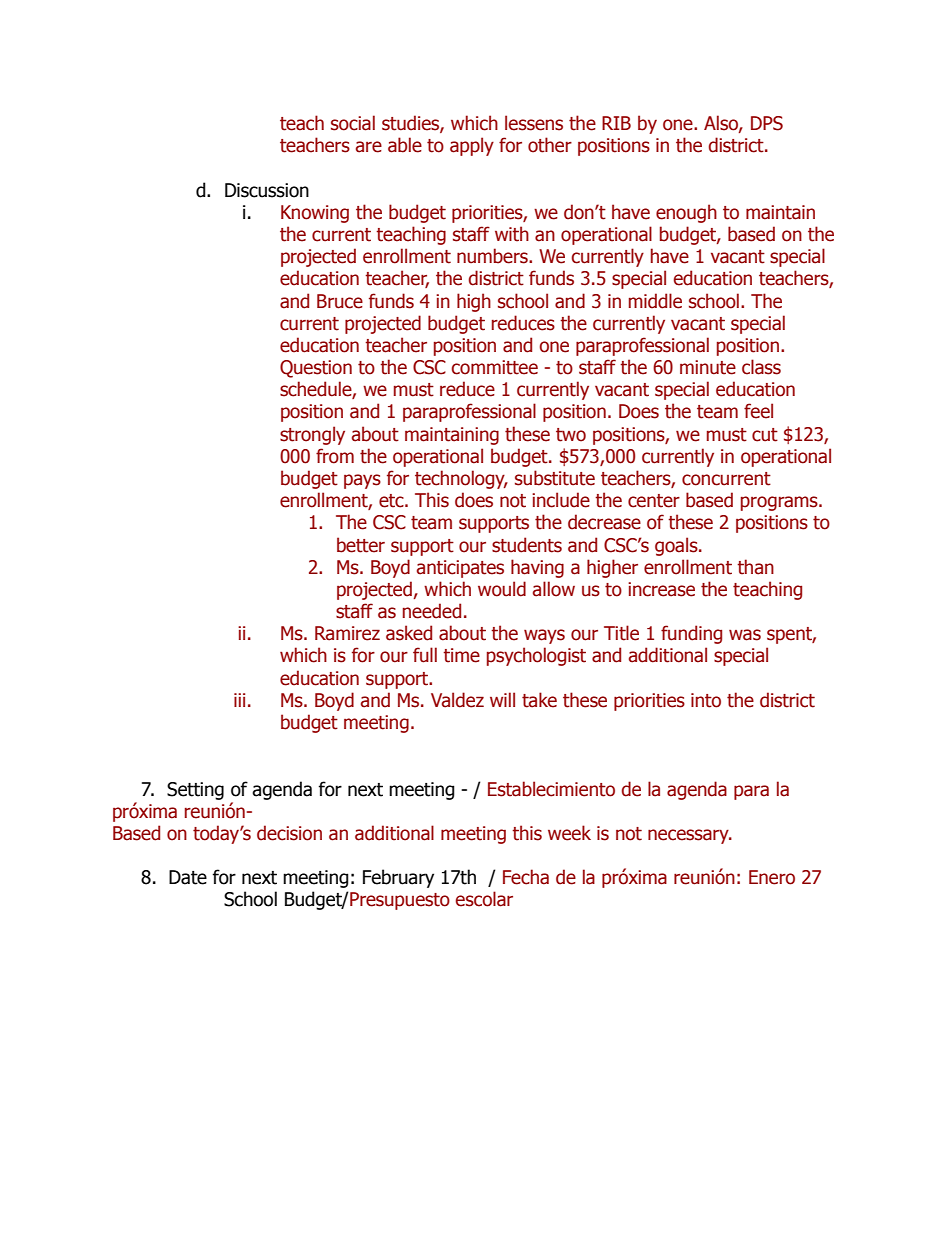 The height and width of the page is (1233, 952). What do you see at coordinates (767, 123) in the page?
I see `DPS` at bounding box center [767, 123].
